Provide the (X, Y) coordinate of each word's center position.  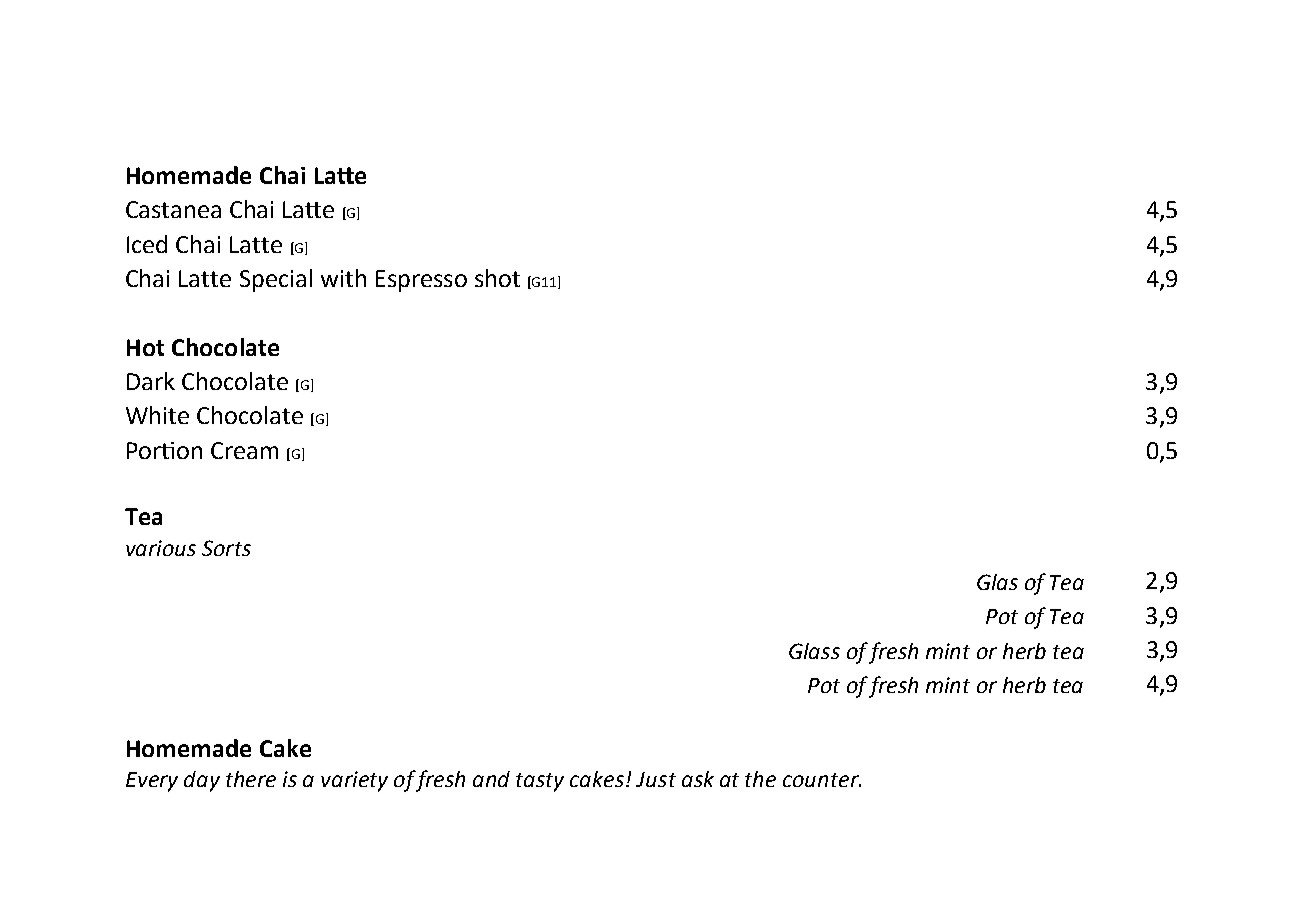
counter (822, 780)
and (491, 779)
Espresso (421, 281)
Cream (244, 450)
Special (276, 280)
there (251, 779)
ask (698, 779)
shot (497, 278)
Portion (164, 450)
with (343, 278)
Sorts (226, 548)
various (161, 548)
